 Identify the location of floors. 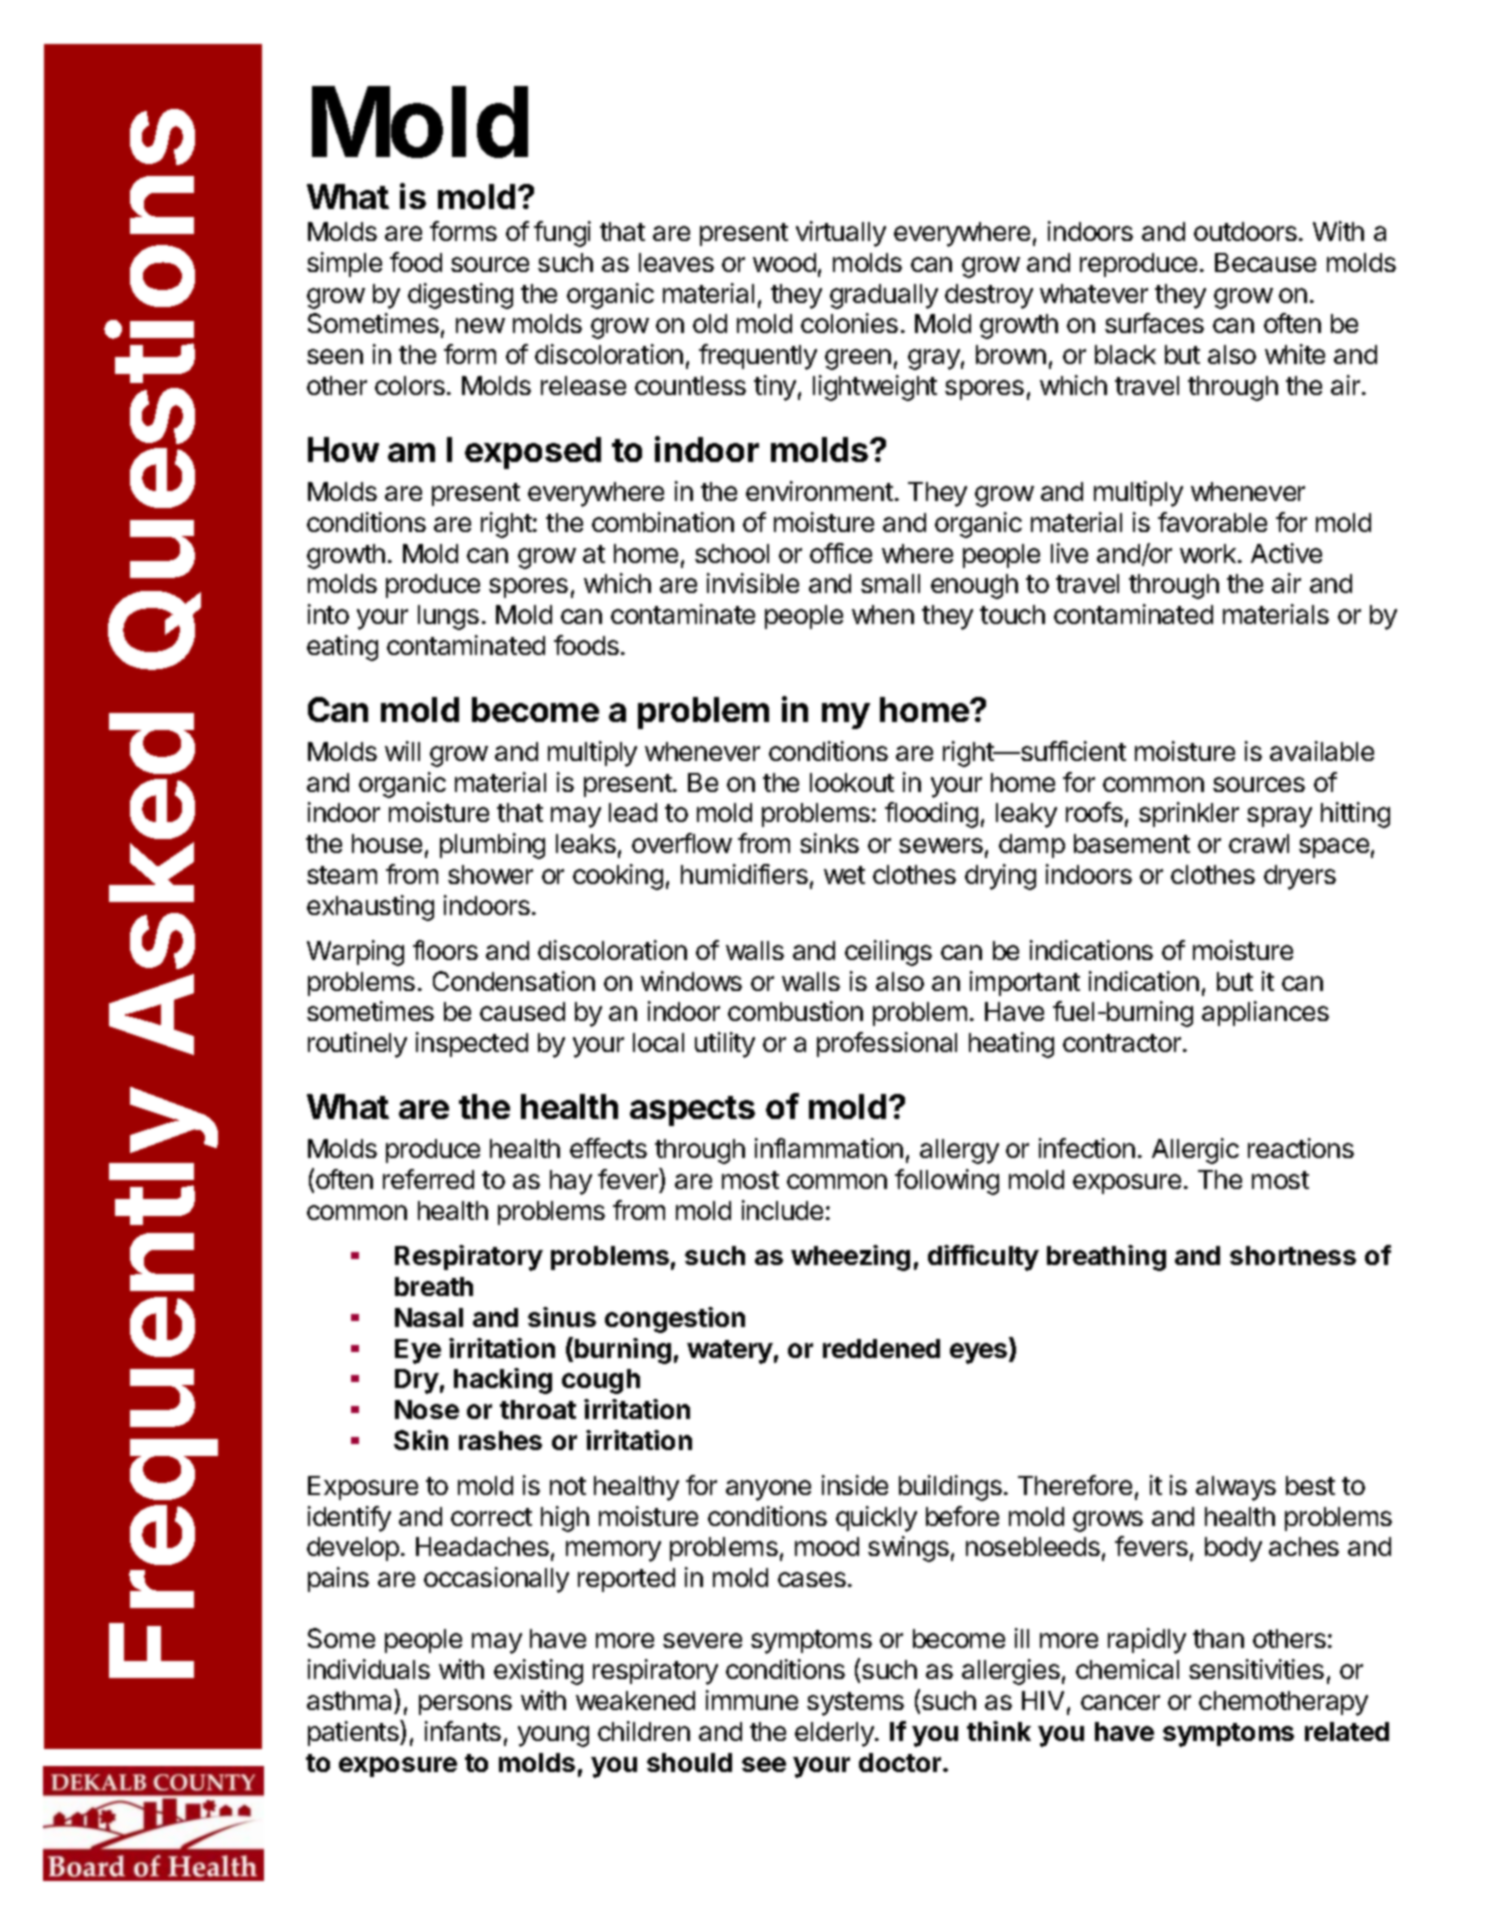
(445, 950).
